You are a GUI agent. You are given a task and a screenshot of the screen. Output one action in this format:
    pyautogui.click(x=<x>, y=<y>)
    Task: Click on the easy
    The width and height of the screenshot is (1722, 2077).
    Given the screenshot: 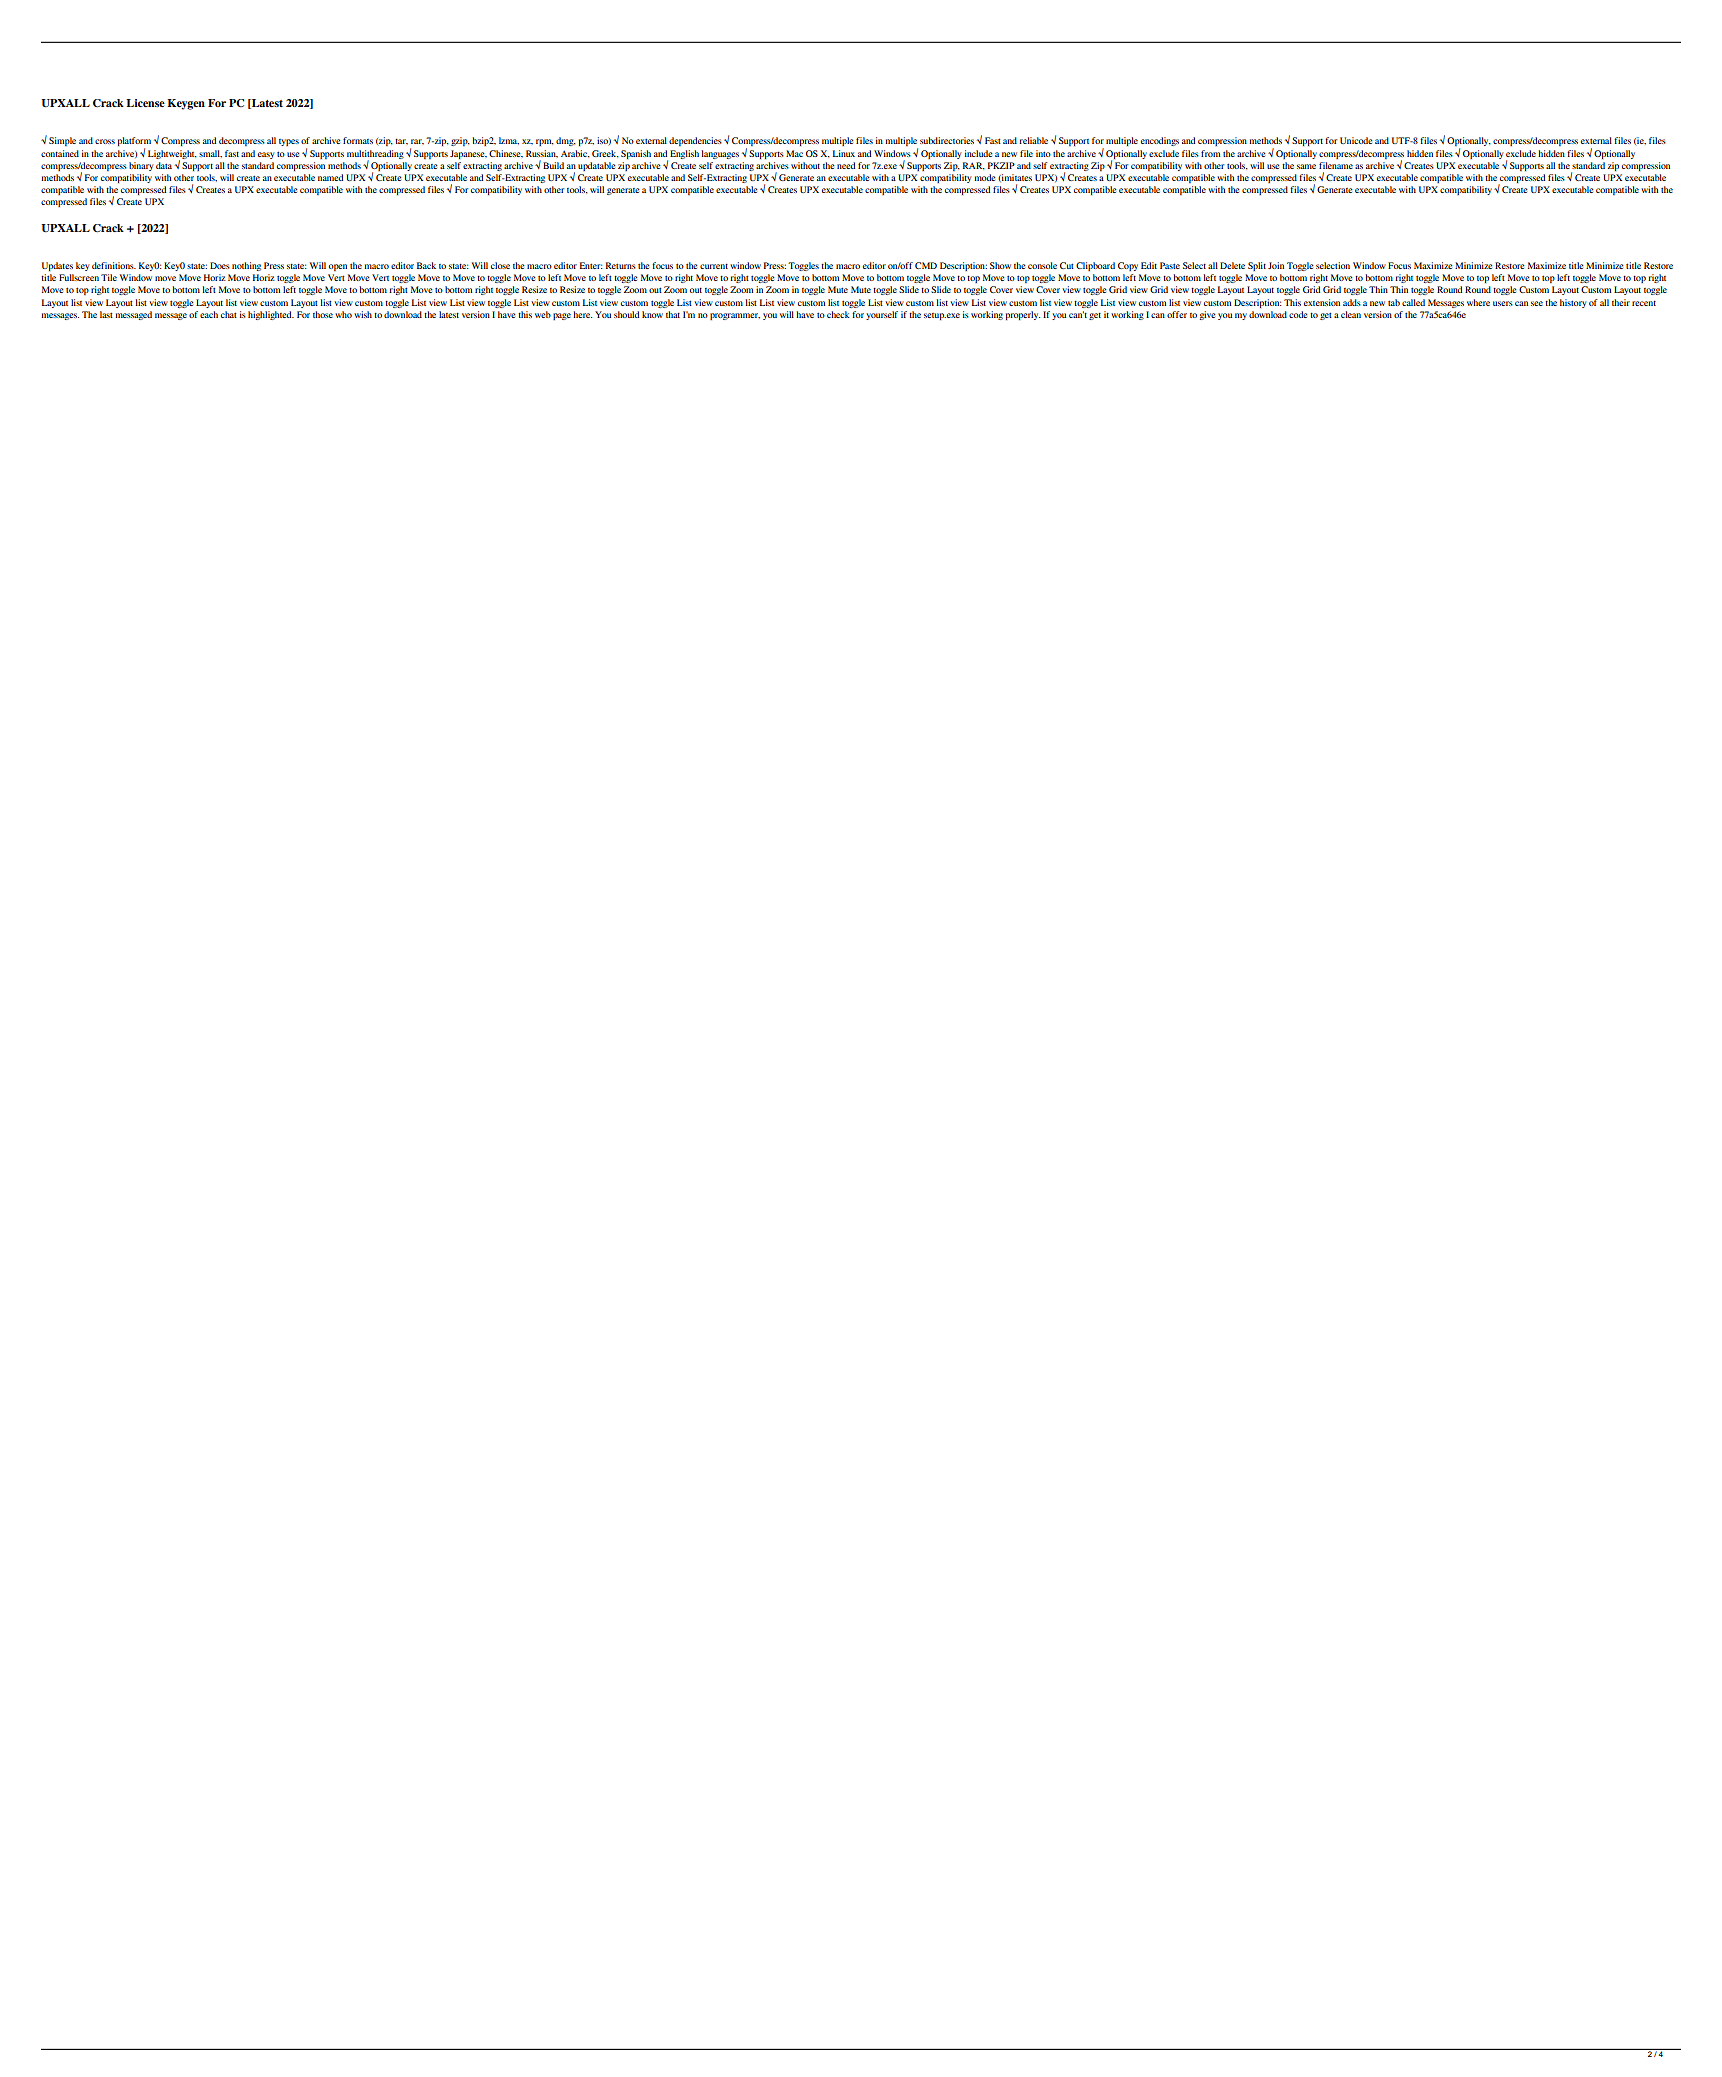 What is the action you would take?
    pyautogui.click(x=266, y=155)
